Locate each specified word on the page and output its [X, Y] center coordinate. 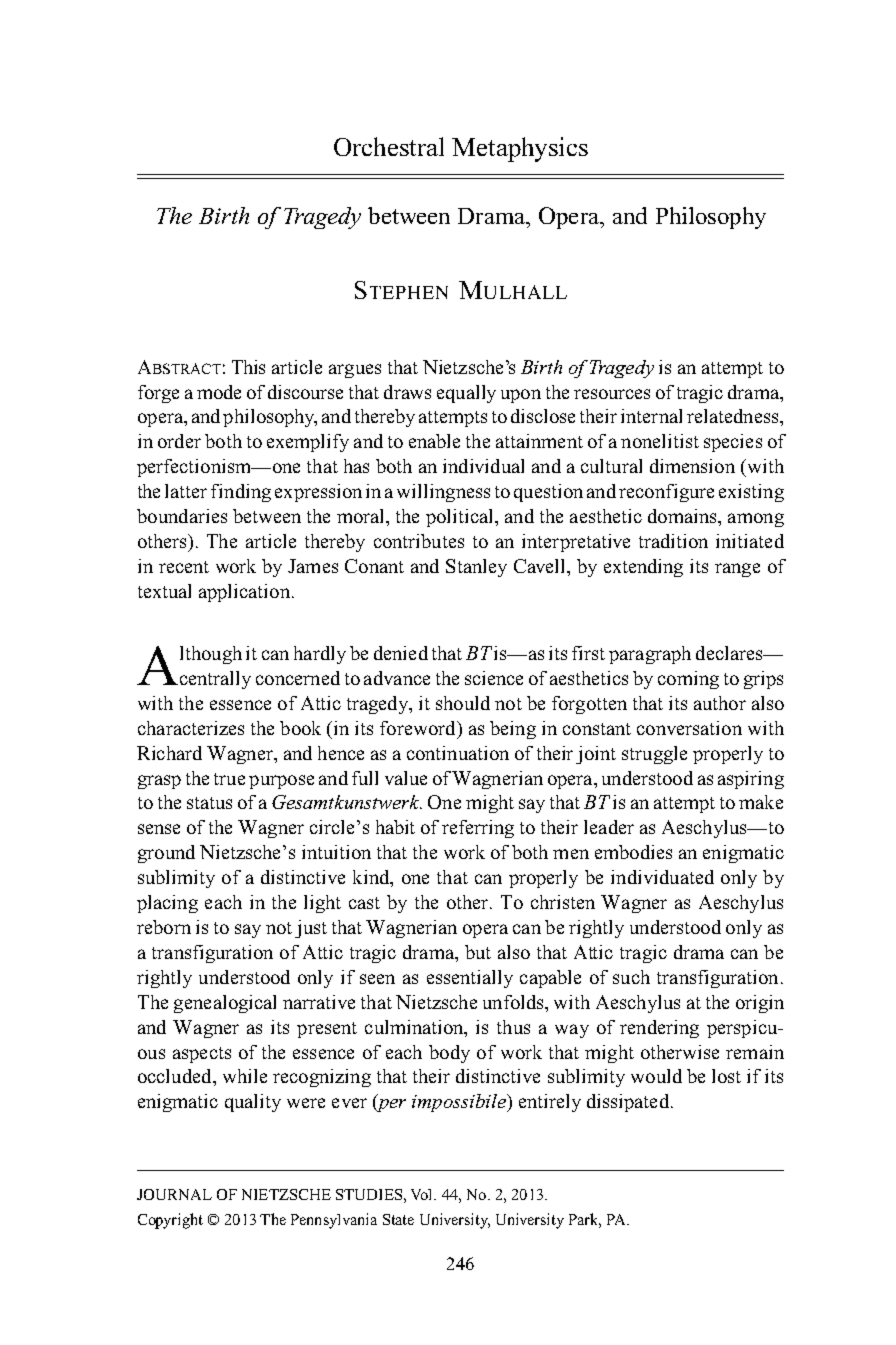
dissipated [629, 1103]
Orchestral [389, 146]
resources [612, 394]
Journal [174, 1194]
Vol [423, 1194]
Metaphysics [520, 149]
